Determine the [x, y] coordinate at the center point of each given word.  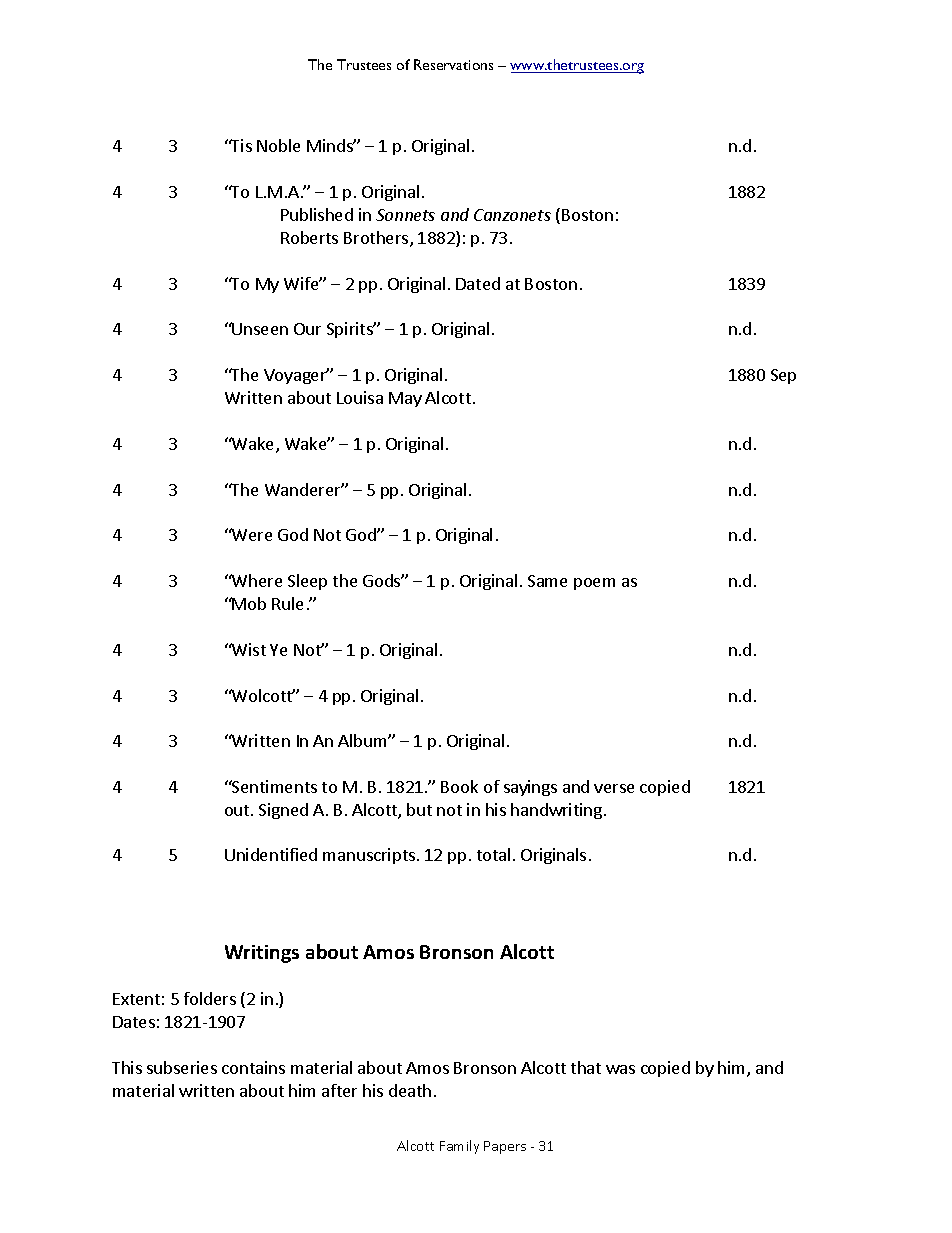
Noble [278, 145]
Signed [283, 811]
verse [614, 788]
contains [253, 1067]
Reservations [453, 64]
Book [459, 786]
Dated [478, 283]
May [405, 399]
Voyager [296, 376]
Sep [783, 376]
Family [459, 1147]
